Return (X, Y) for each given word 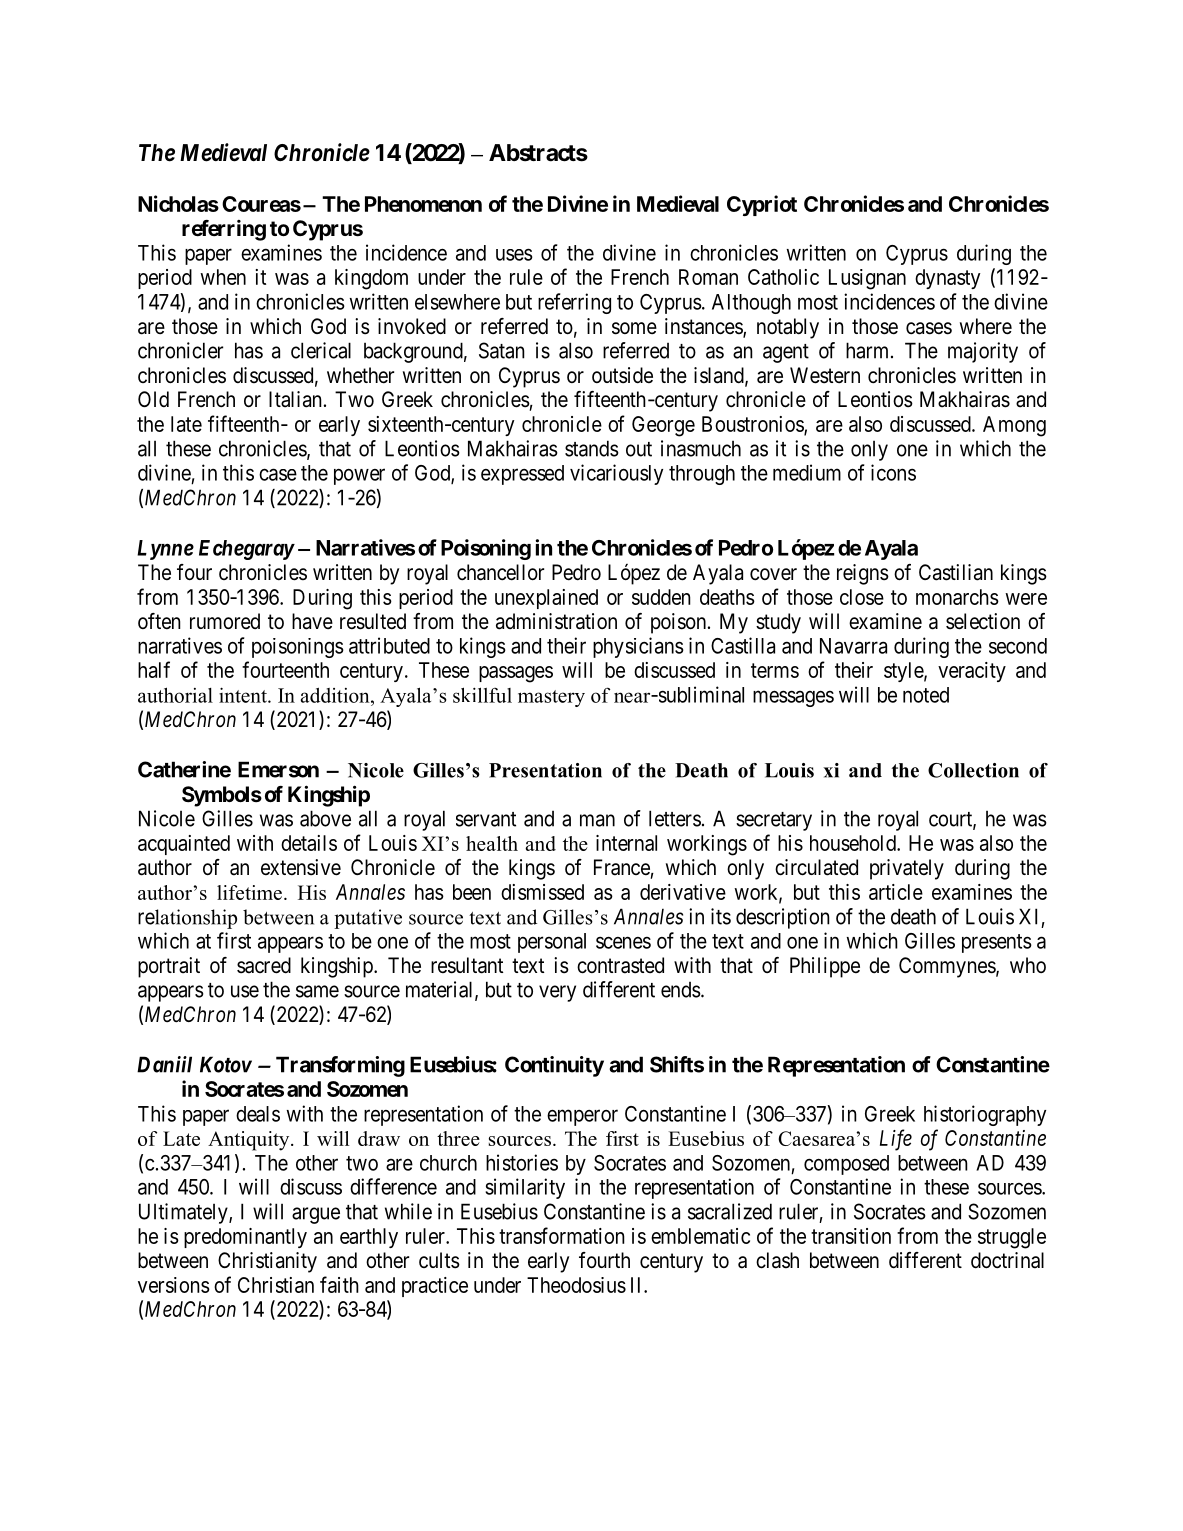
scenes (623, 942)
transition (851, 1236)
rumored (225, 621)
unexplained (546, 599)
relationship (187, 919)
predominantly (245, 1238)
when (223, 277)
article (896, 892)
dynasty (948, 279)
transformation (562, 1235)
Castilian (956, 572)
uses (514, 254)
